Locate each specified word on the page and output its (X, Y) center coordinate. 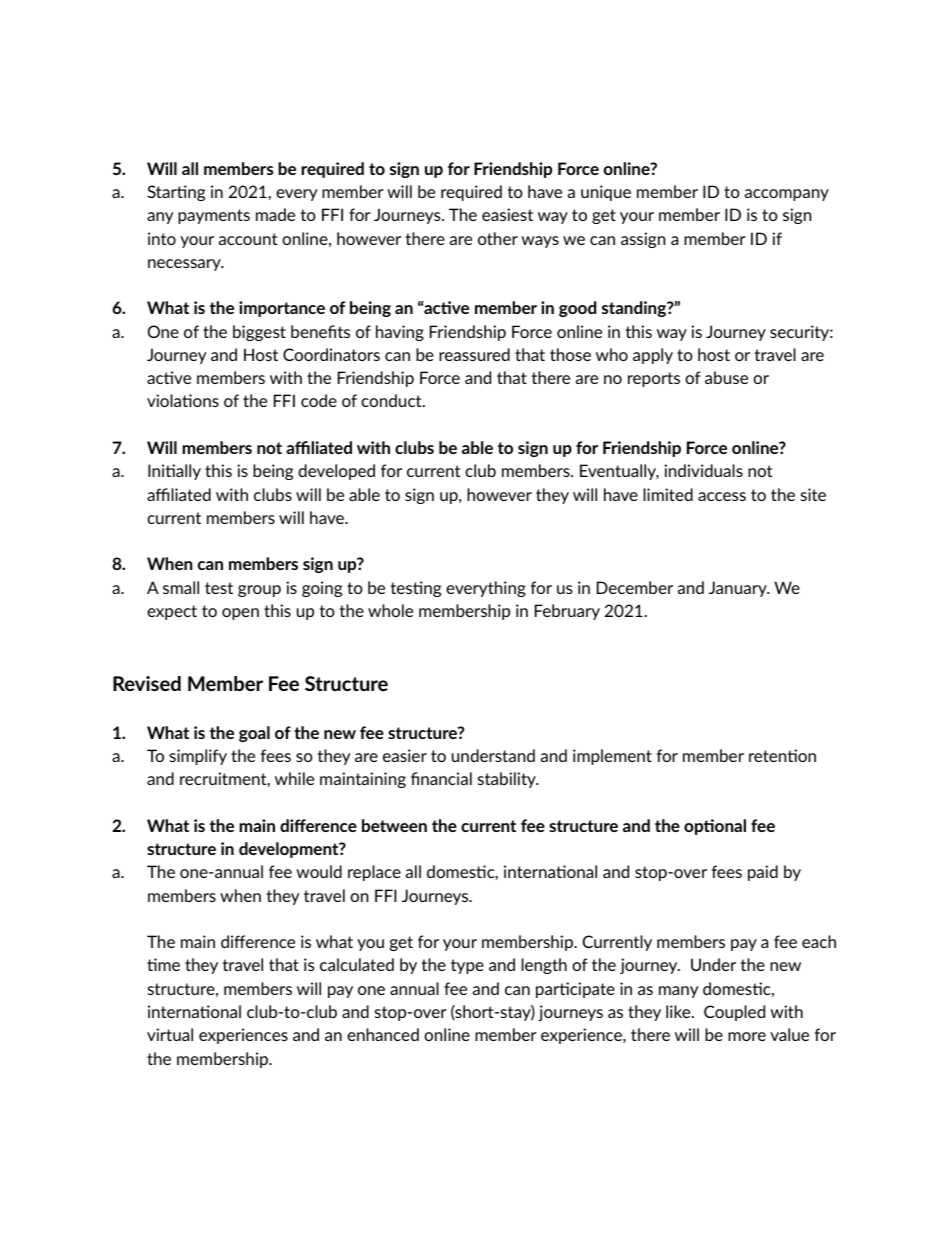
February (567, 612)
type (467, 966)
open (240, 614)
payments (214, 216)
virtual (170, 1034)
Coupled (734, 1013)
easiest (507, 214)
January (739, 589)
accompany (787, 195)
